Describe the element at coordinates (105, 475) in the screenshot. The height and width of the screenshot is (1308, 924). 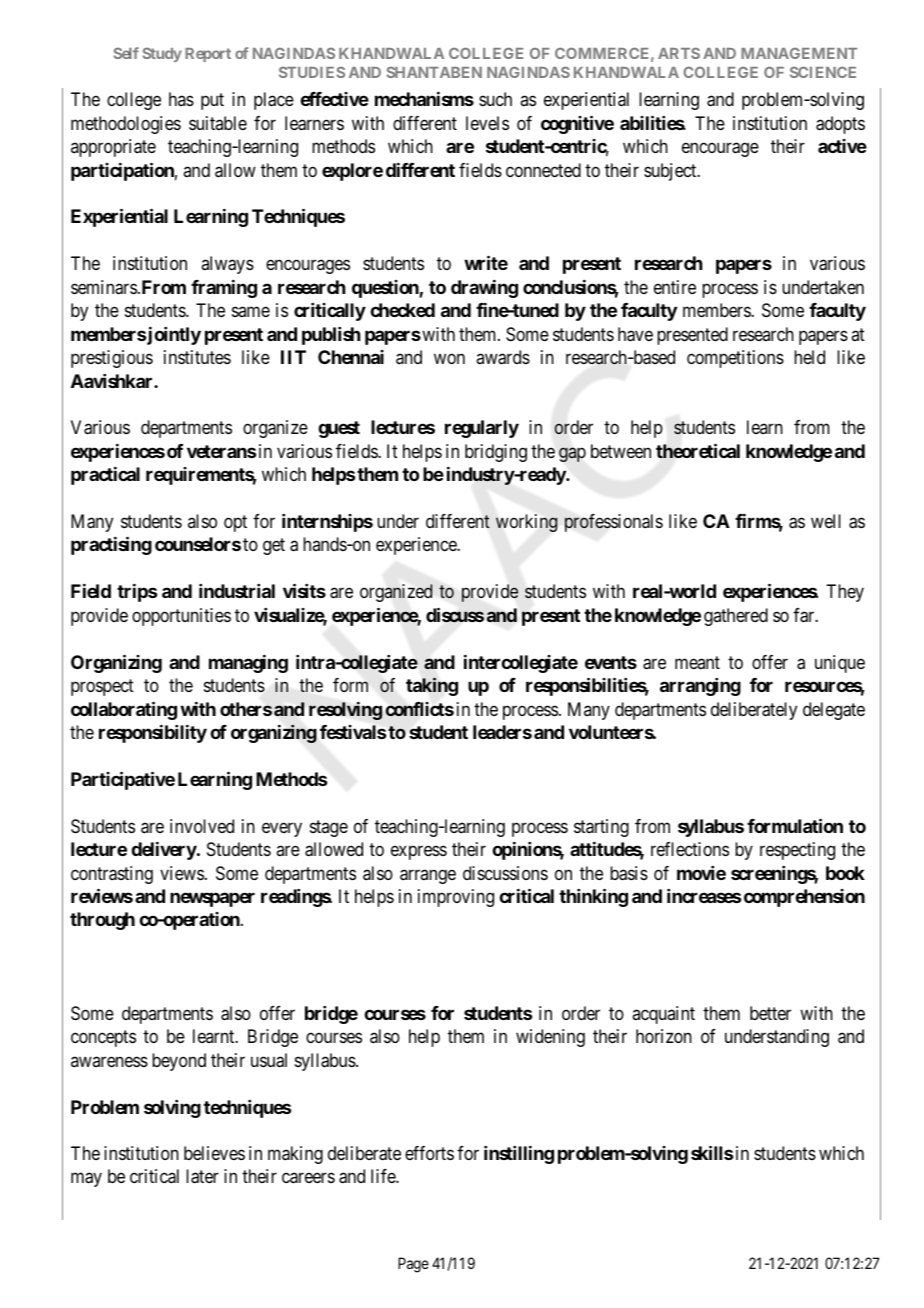
I see `practical` at that location.
